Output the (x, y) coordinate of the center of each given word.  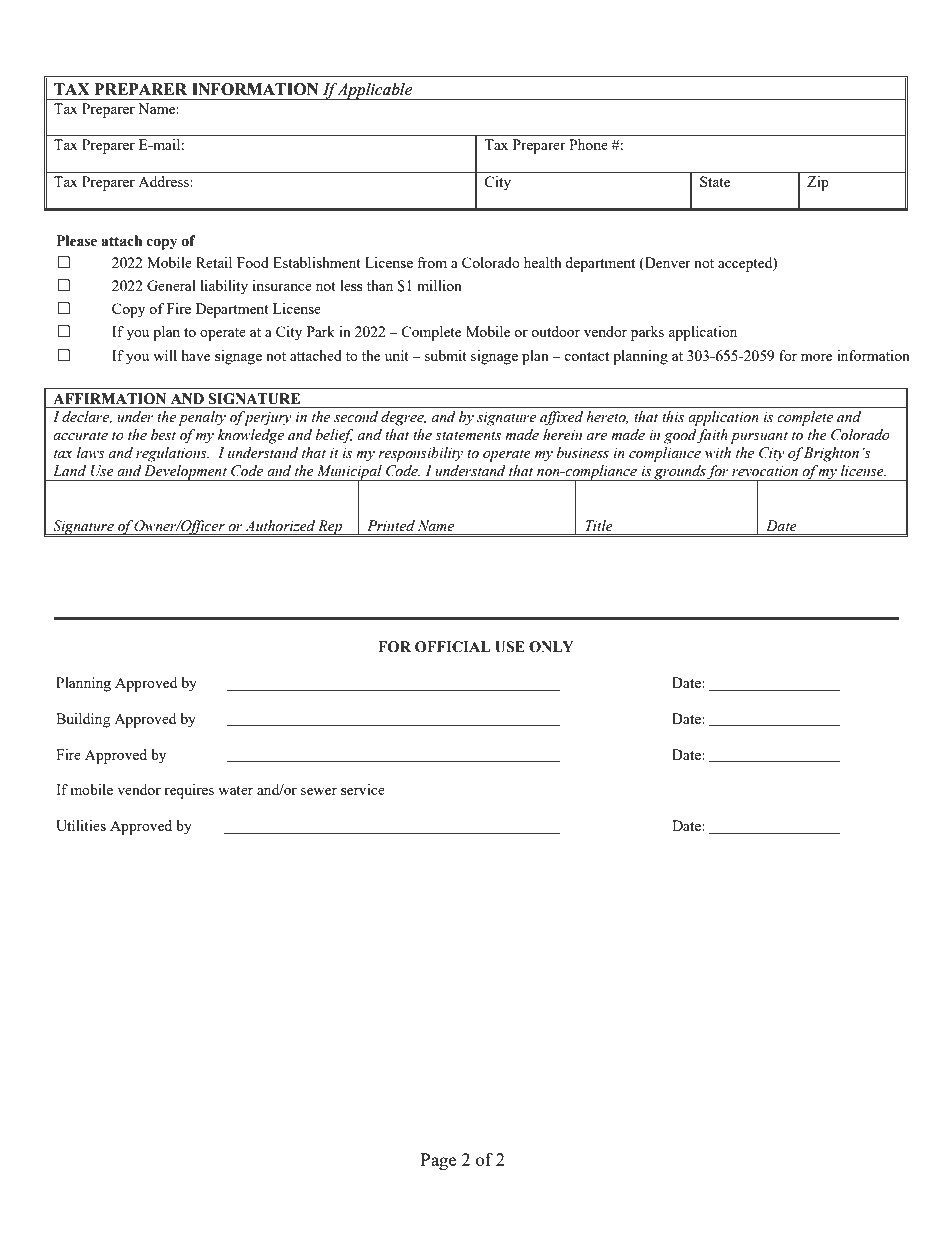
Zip (818, 183)
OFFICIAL (452, 647)
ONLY (551, 647)
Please (77, 241)
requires (189, 791)
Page (438, 1161)
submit (446, 355)
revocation (765, 471)
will (165, 355)
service (363, 789)
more (816, 357)
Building (83, 720)
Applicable (376, 91)
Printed (391, 526)
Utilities (81, 825)
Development (186, 473)
